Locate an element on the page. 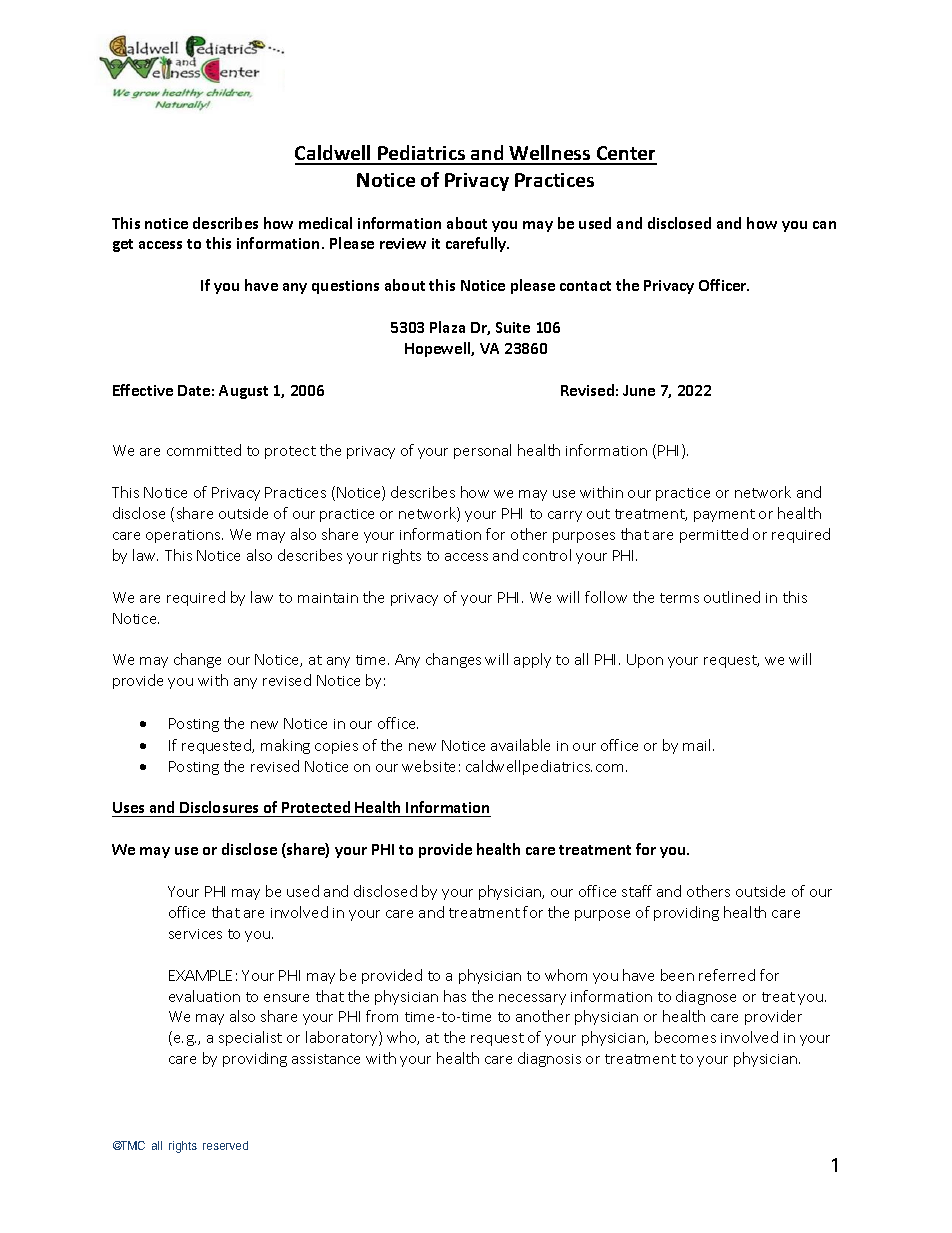  get is located at coordinates (123, 245).
